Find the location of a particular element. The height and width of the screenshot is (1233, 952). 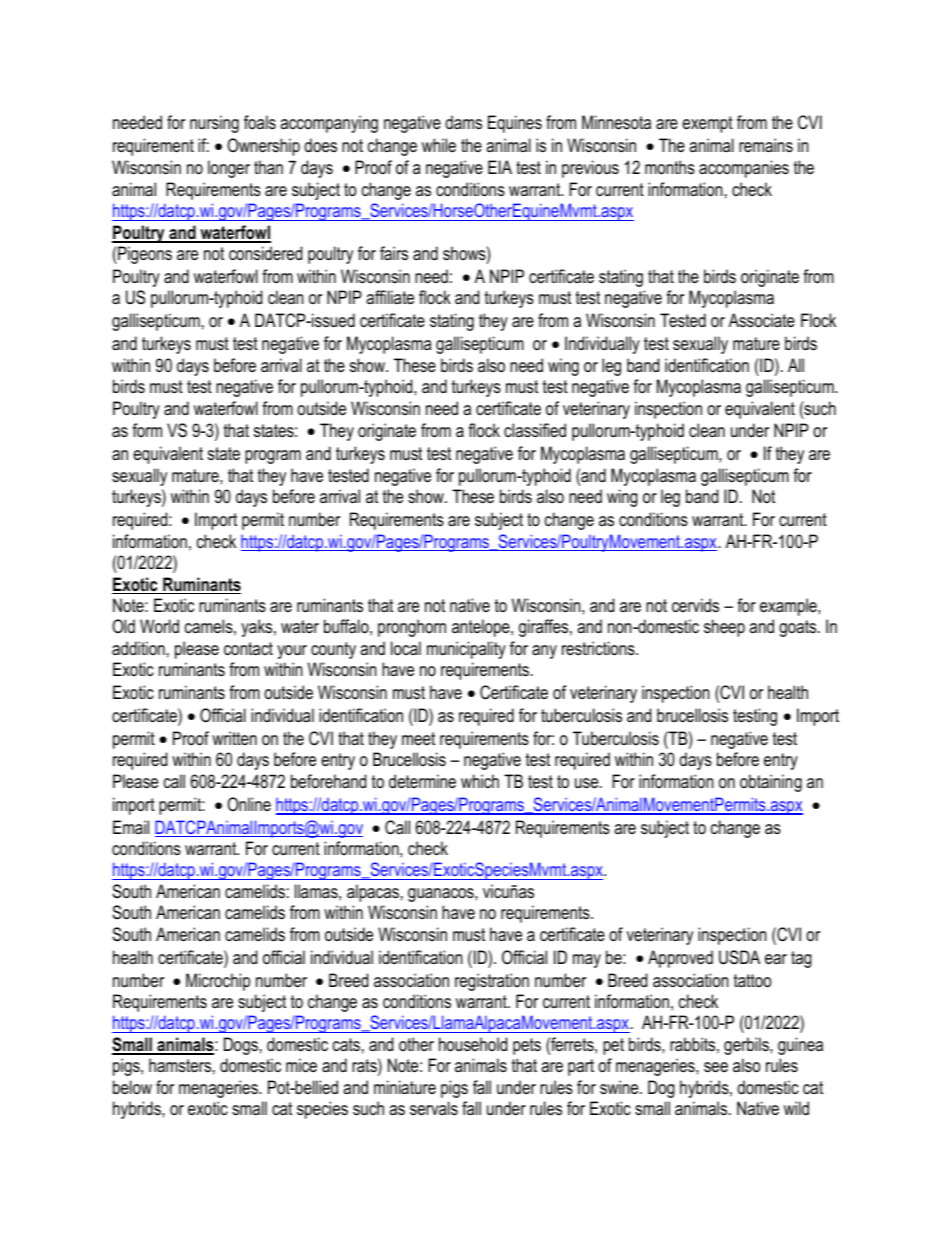

longer is located at coordinates (229, 169).
